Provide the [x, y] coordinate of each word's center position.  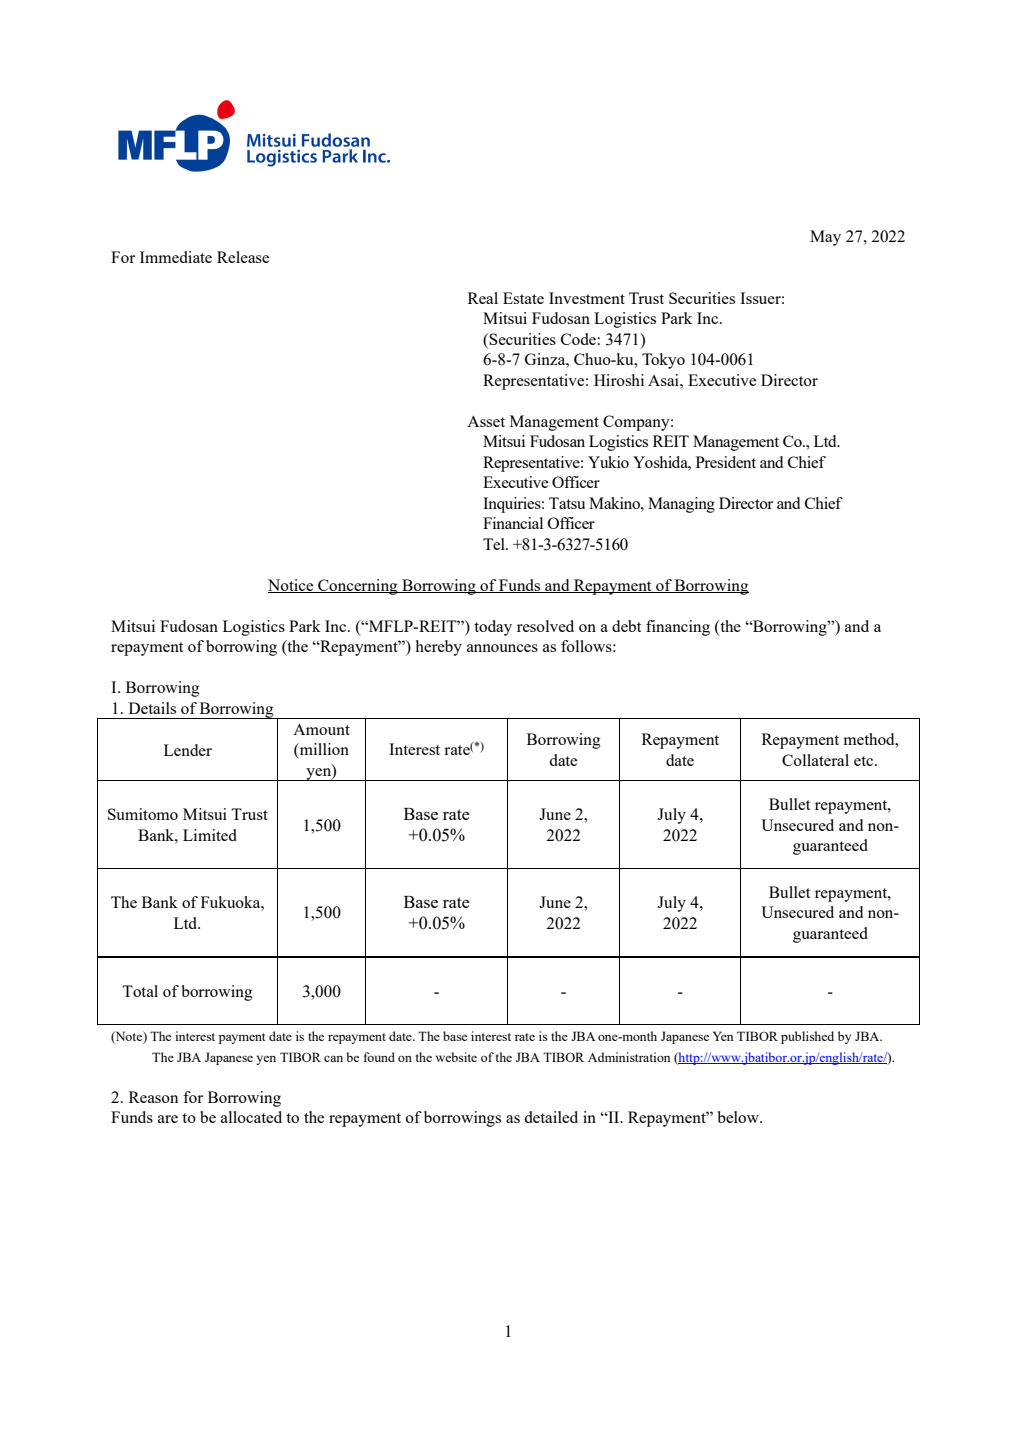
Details [152, 708]
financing [678, 628]
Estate [523, 298]
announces [502, 648]
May [825, 238]
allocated [251, 1117]
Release [243, 257]
